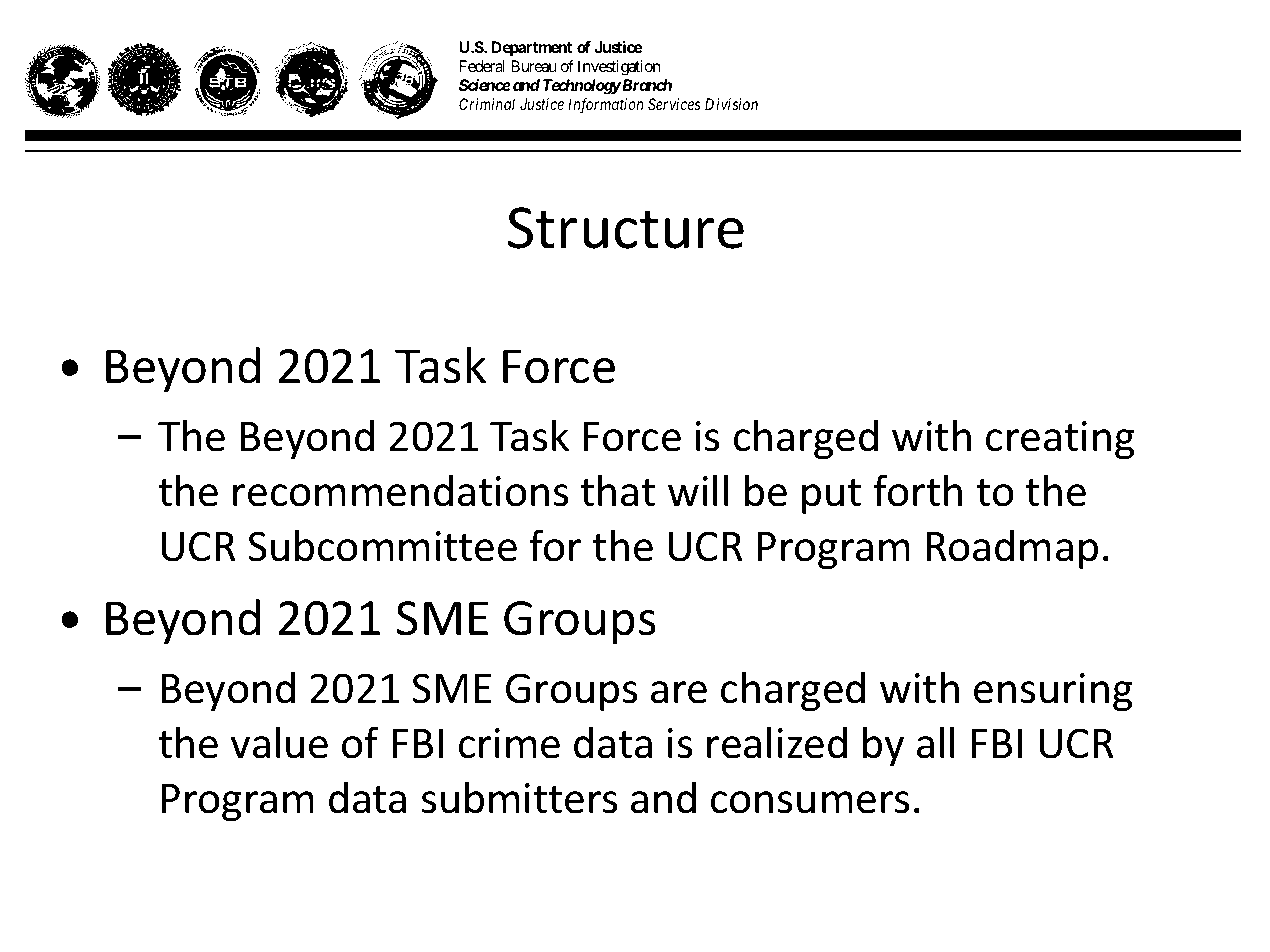 The height and width of the image is (952, 1270). Describe the element at coordinates (777, 742) in the image. I see `realized` at that location.
